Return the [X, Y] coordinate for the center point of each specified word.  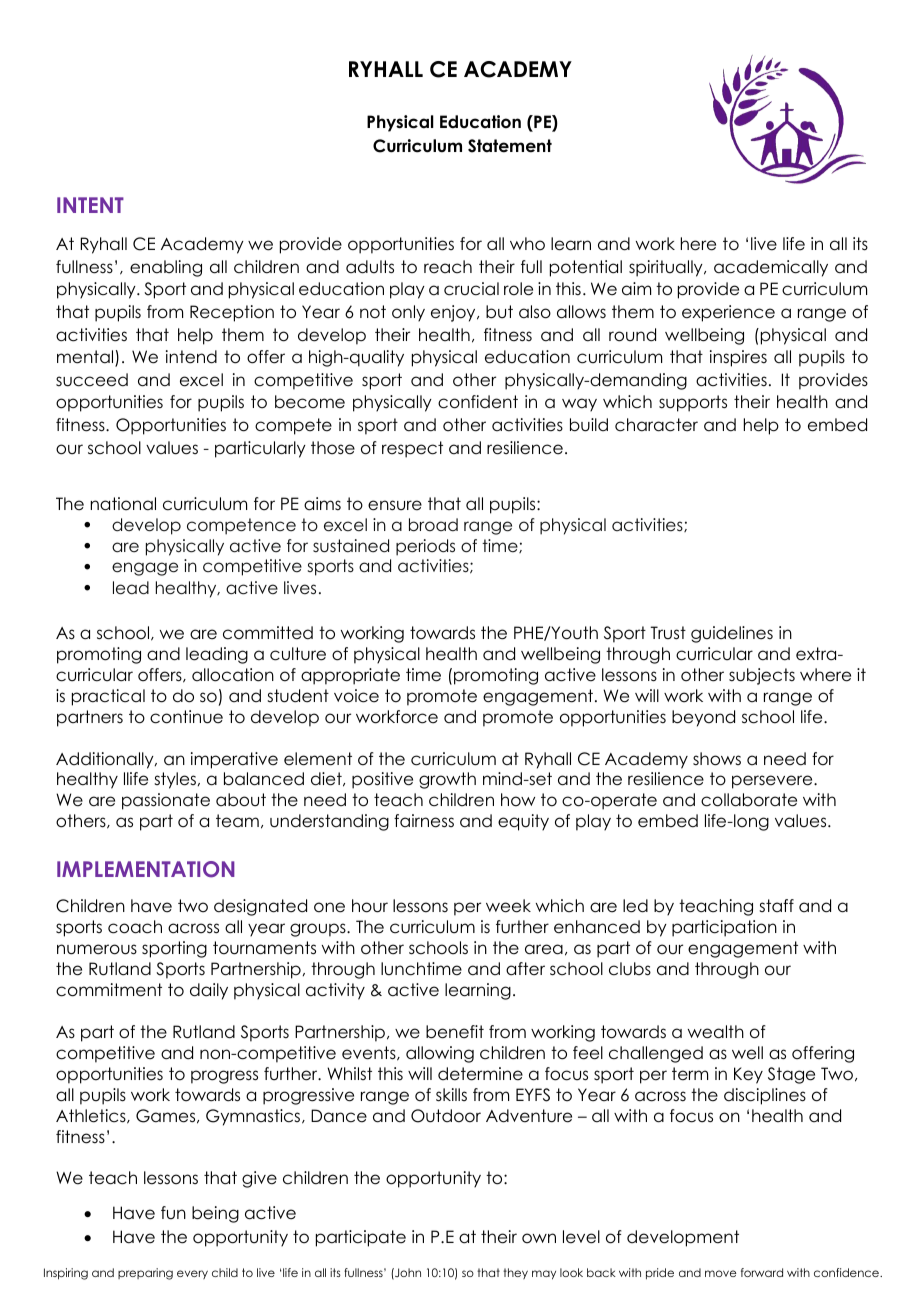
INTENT [90, 205]
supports [693, 403]
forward [762, 1272]
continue [186, 717]
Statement [510, 146]
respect [412, 449]
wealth [716, 1032]
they [515, 1273]
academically [771, 268]
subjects [762, 676]
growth [447, 780]
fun [173, 1212]
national [123, 504]
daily [209, 991]
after [525, 969]
